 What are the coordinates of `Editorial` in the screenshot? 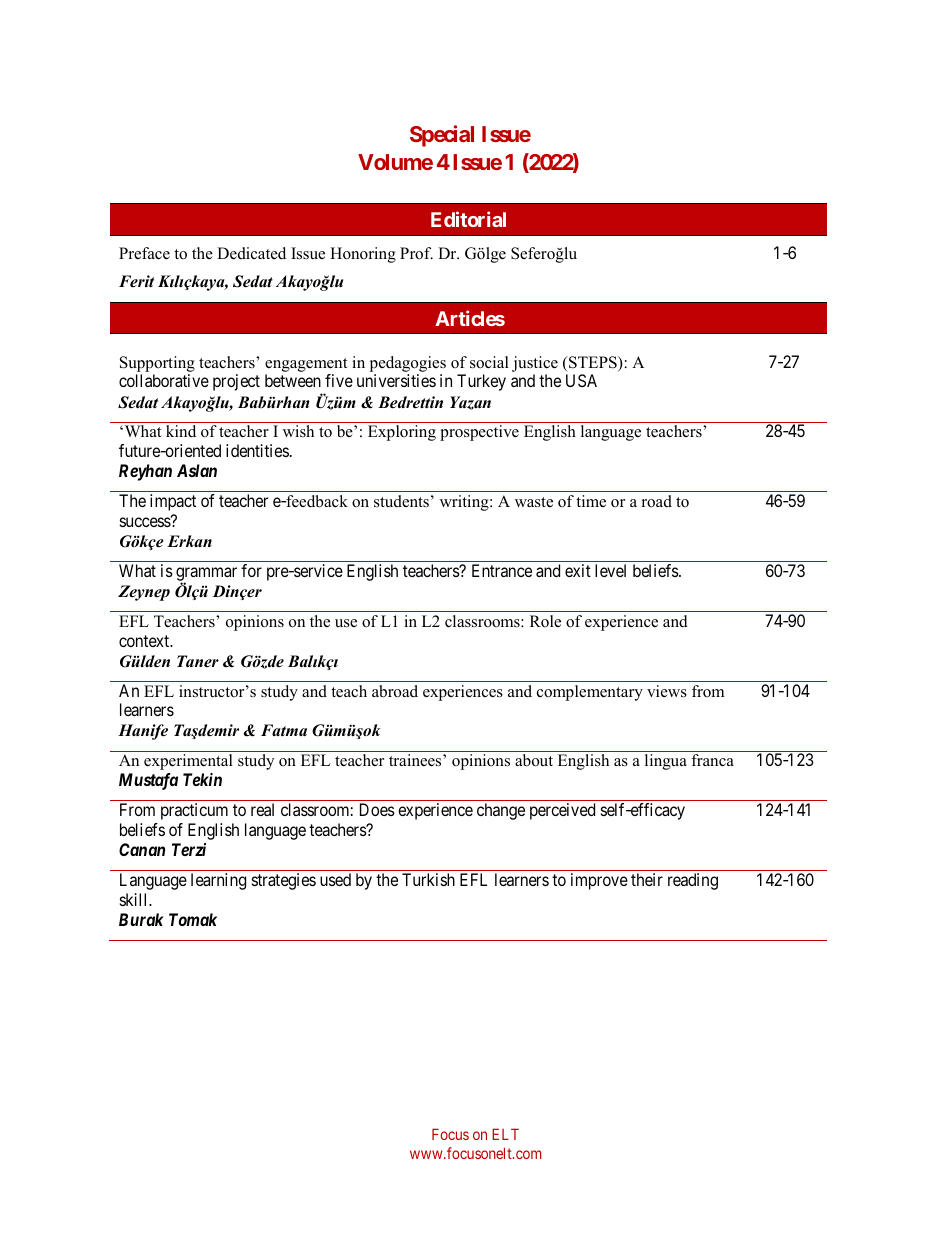 It's located at (468, 219).
